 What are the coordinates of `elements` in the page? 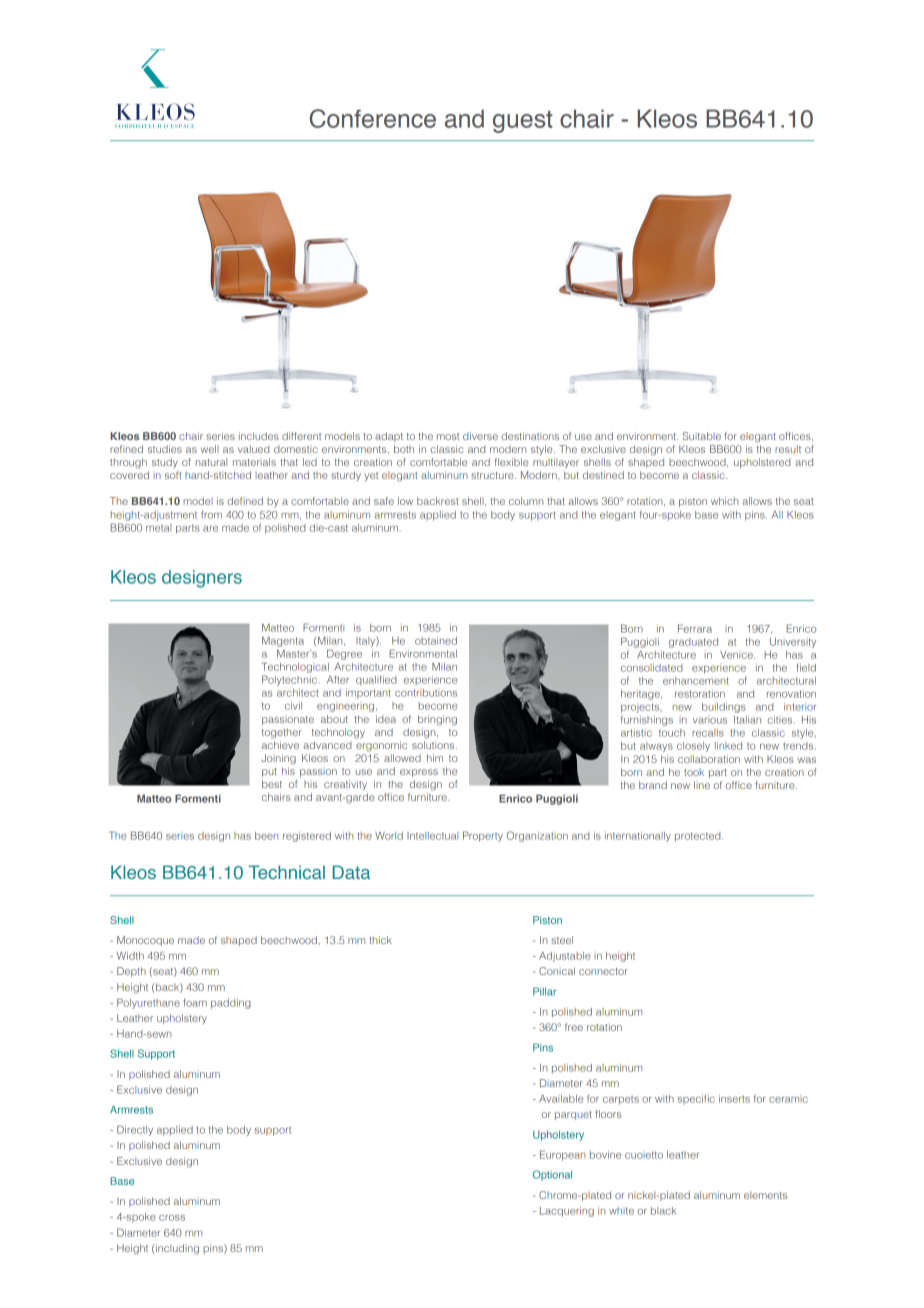 It's located at (765, 1195).
